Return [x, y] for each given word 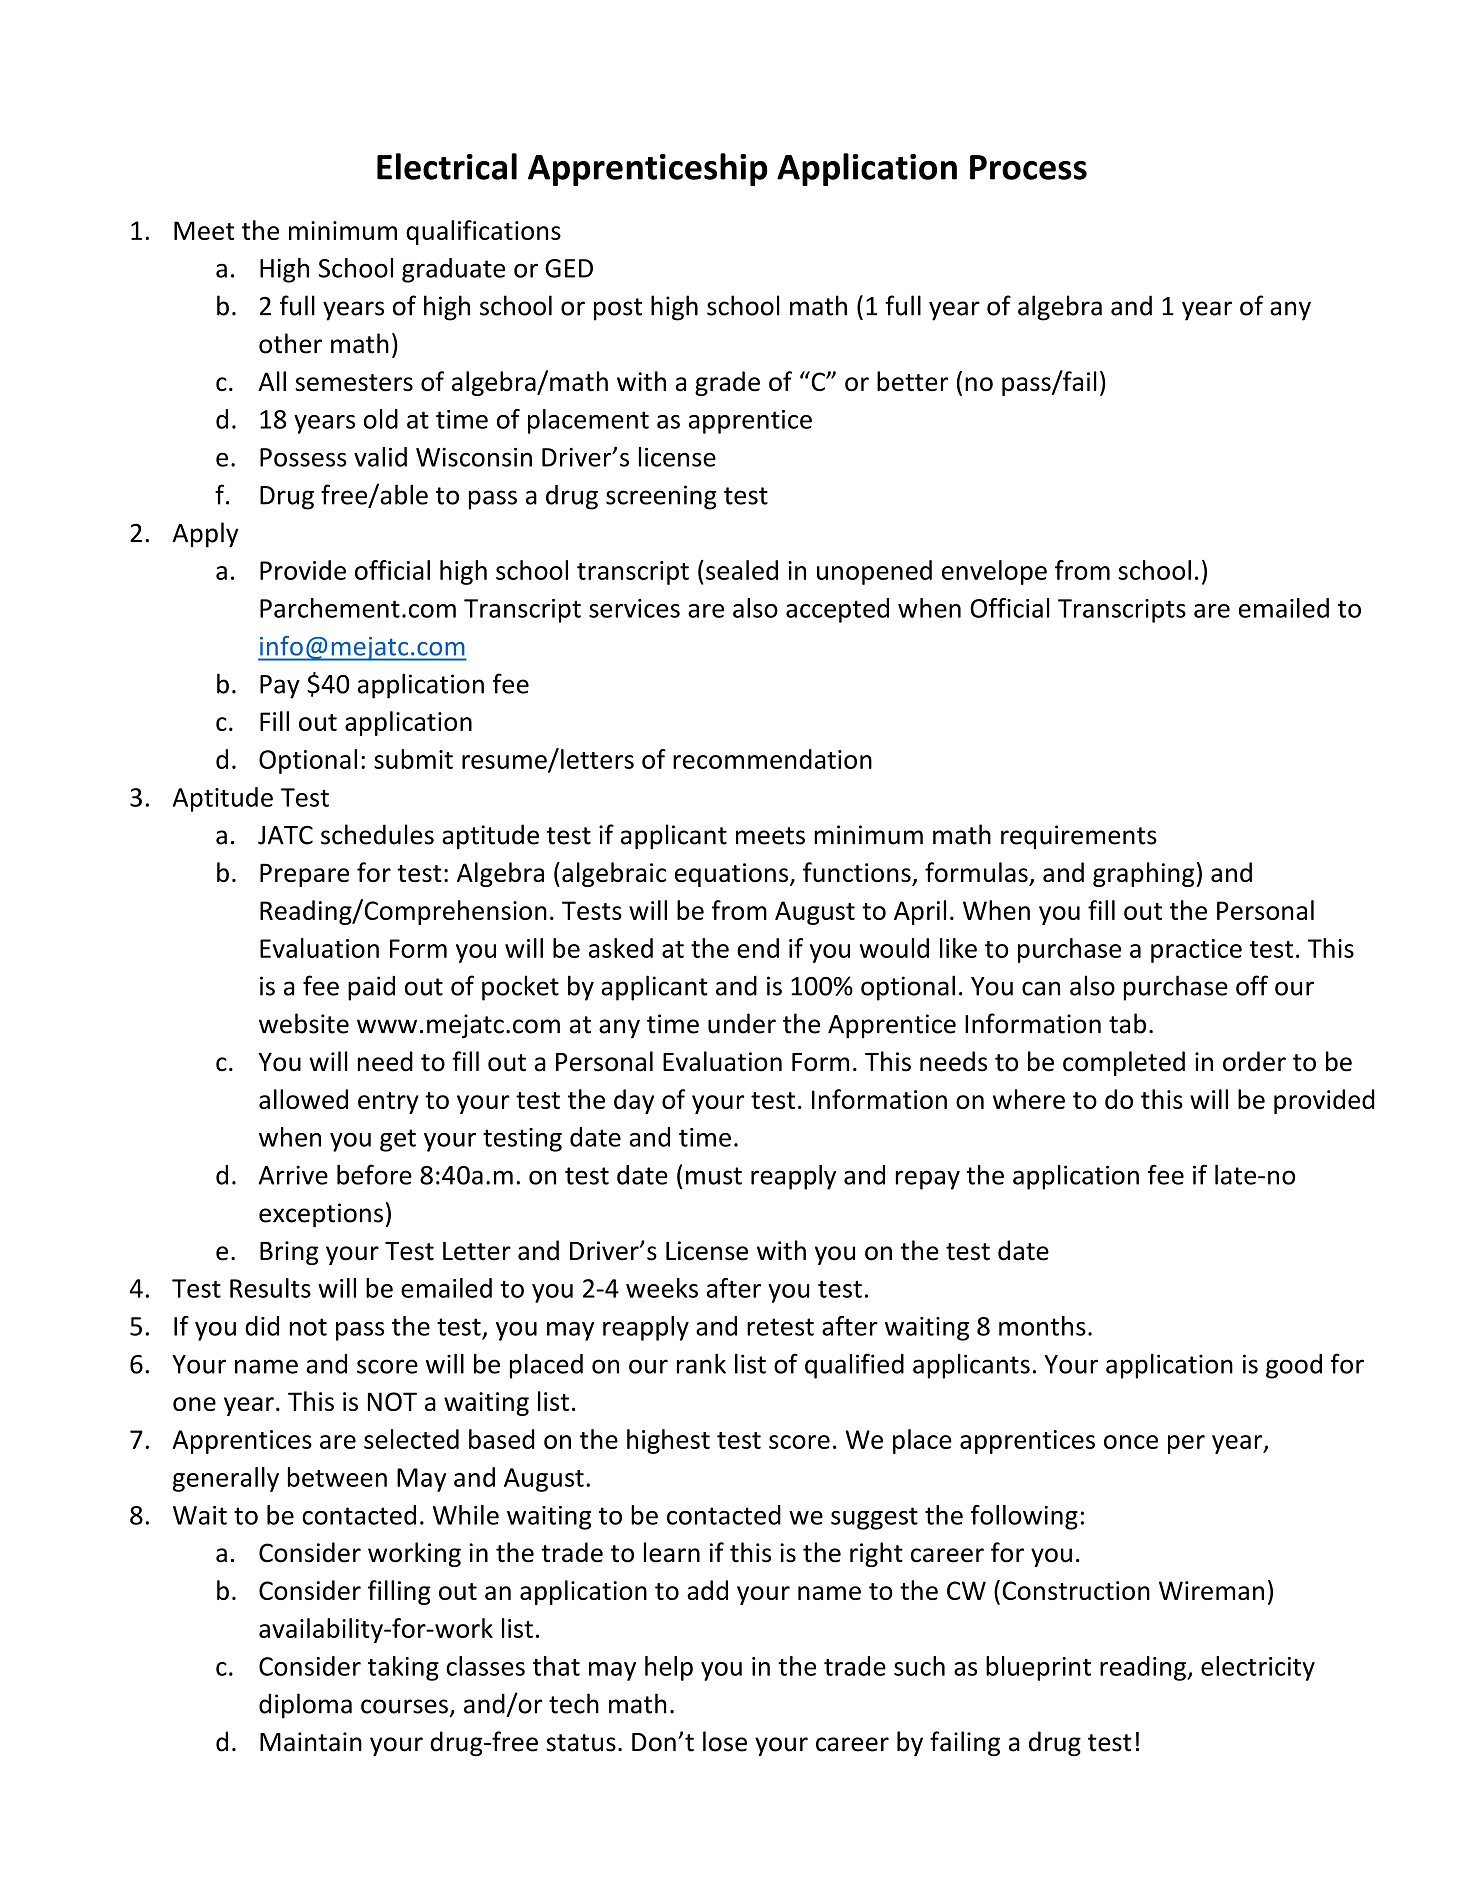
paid [371, 988]
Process [1028, 167]
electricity [1258, 1668]
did [262, 1326]
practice [1196, 951]
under [742, 1023]
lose [725, 1741]
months [1042, 1326]
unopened [874, 572]
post [618, 309]
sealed [742, 570]
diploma [305, 1706]
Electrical [447, 166]
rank [701, 1364]
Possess [303, 457]
